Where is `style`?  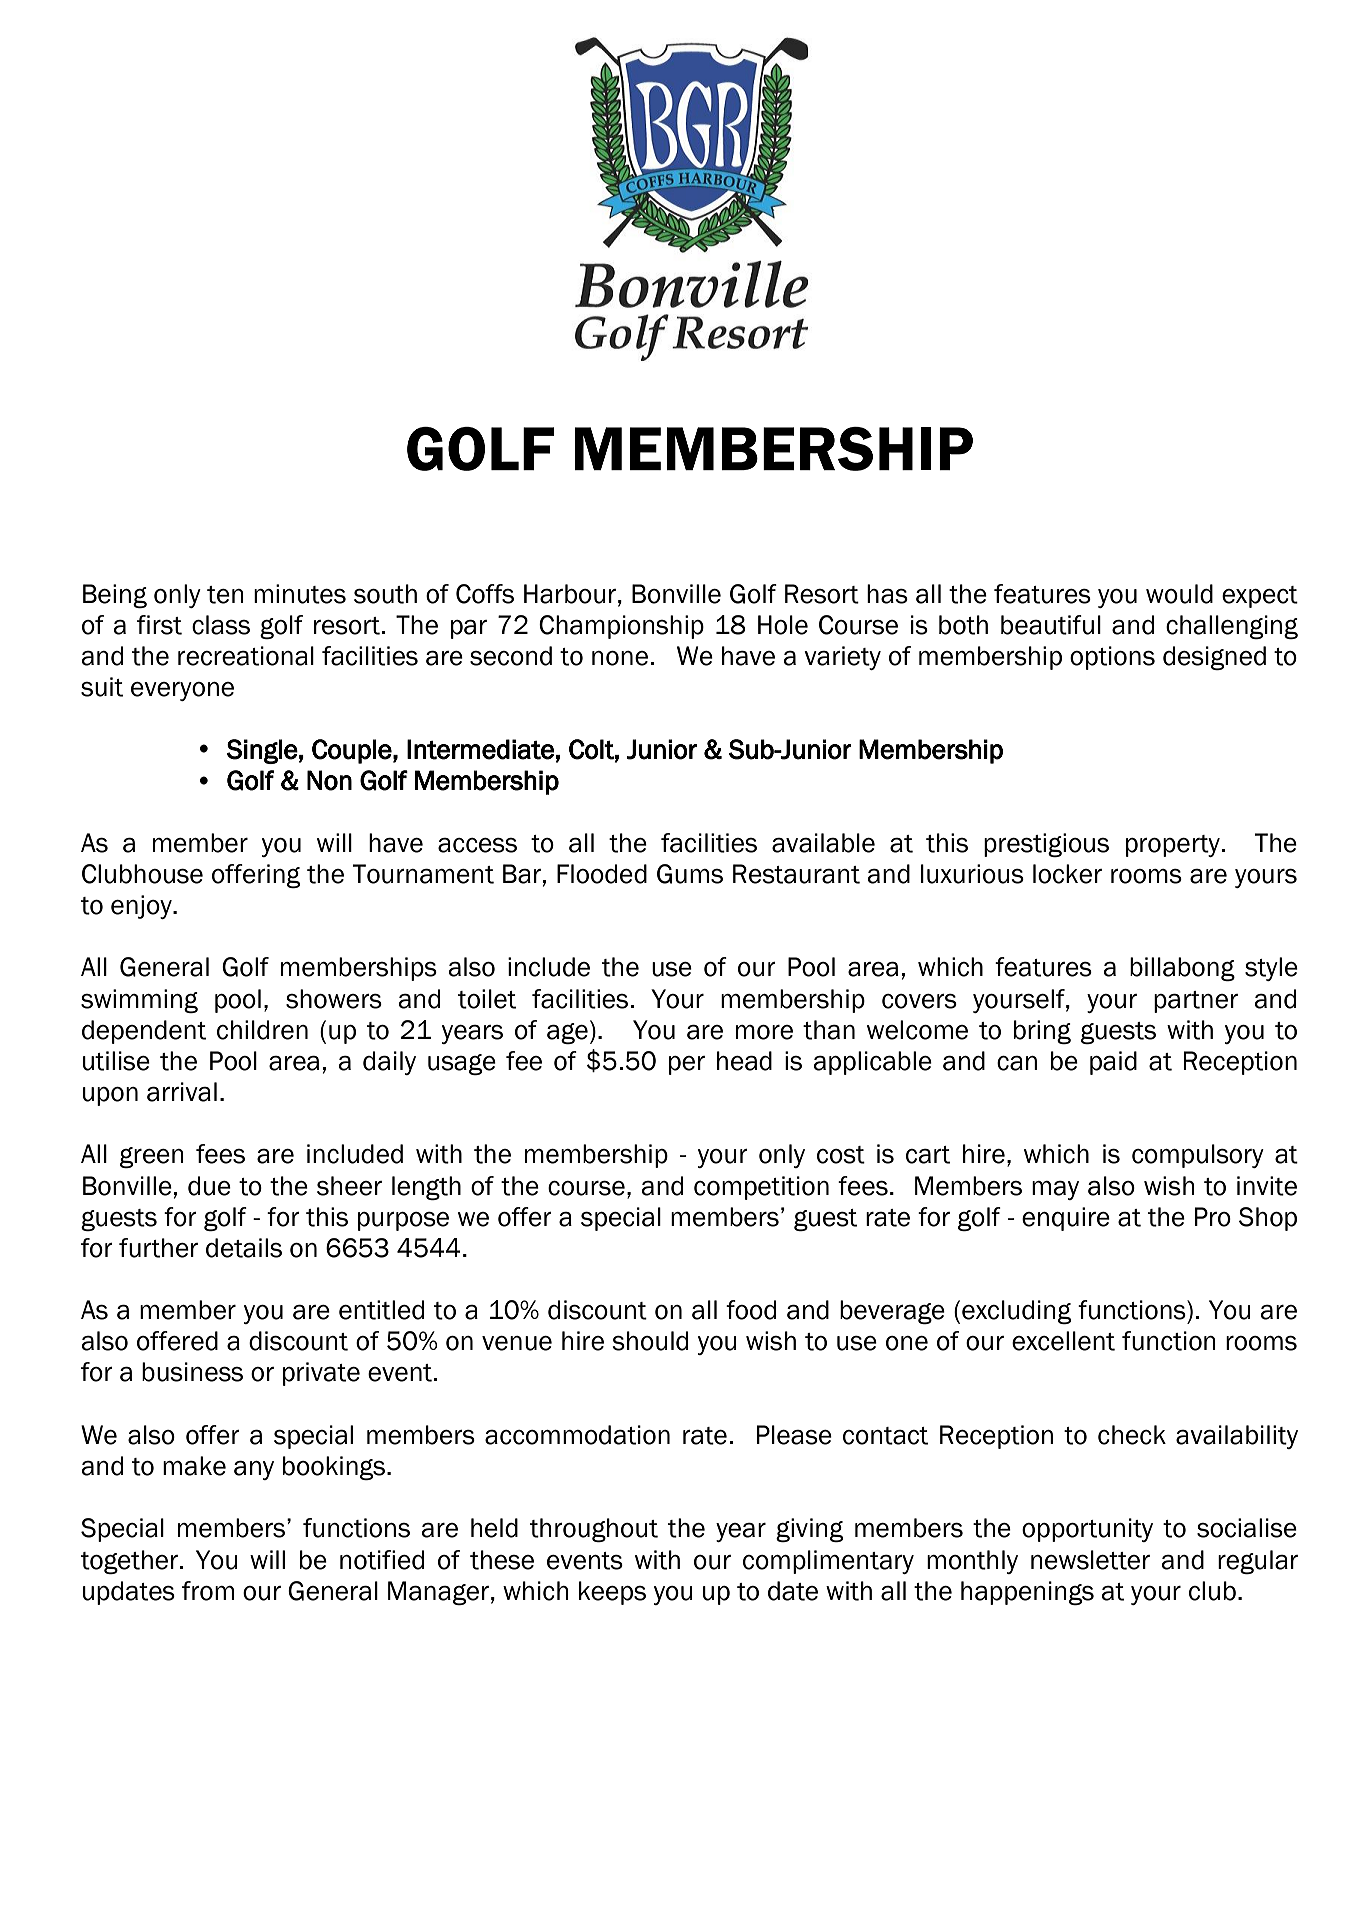 style is located at coordinates (1271, 969).
